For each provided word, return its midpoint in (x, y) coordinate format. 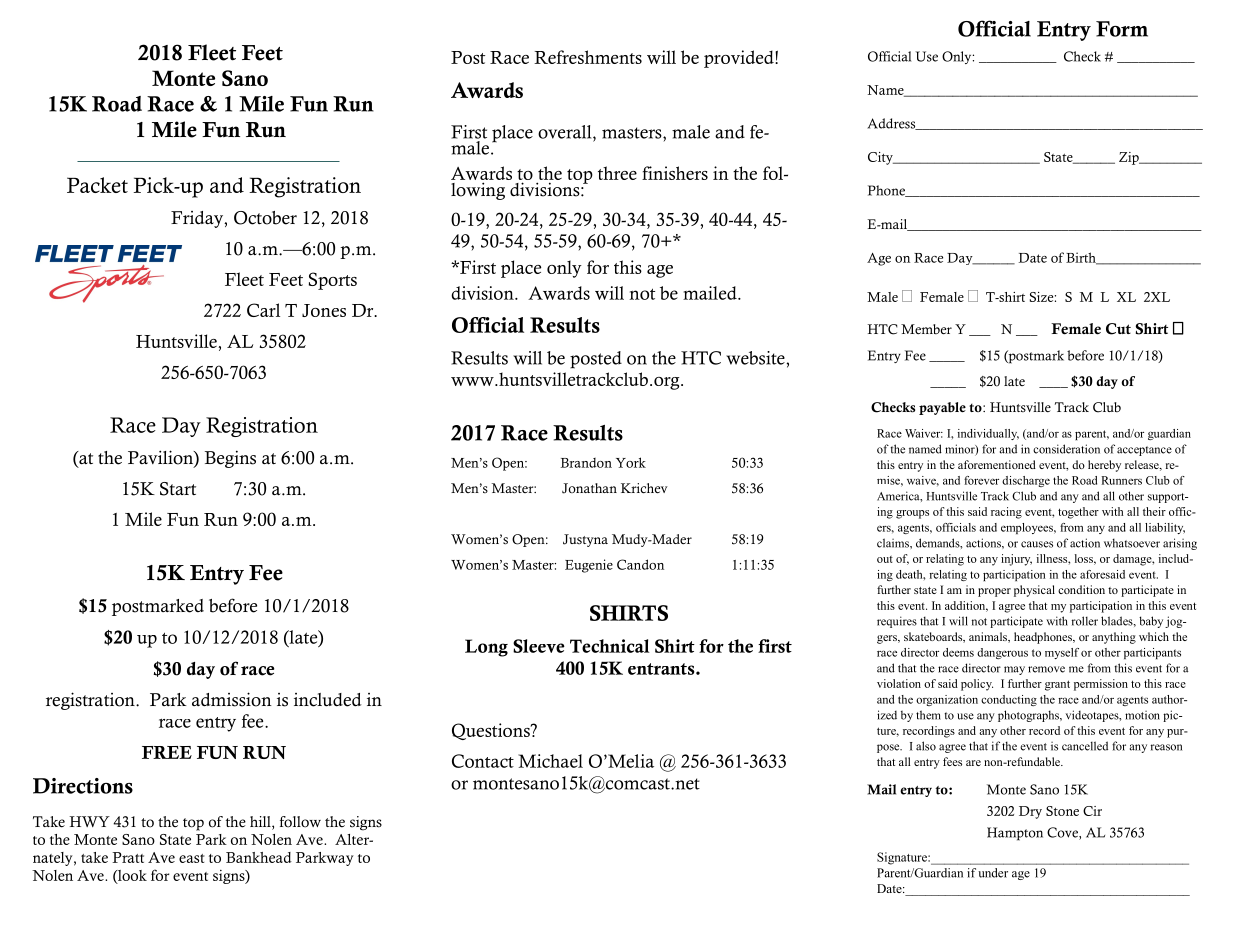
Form (1122, 29)
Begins (230, 459)
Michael (550, 761)
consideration (1066, 449)
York (631, 462)
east (192, 858)
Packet (97, 185)
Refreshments (588, 57)
